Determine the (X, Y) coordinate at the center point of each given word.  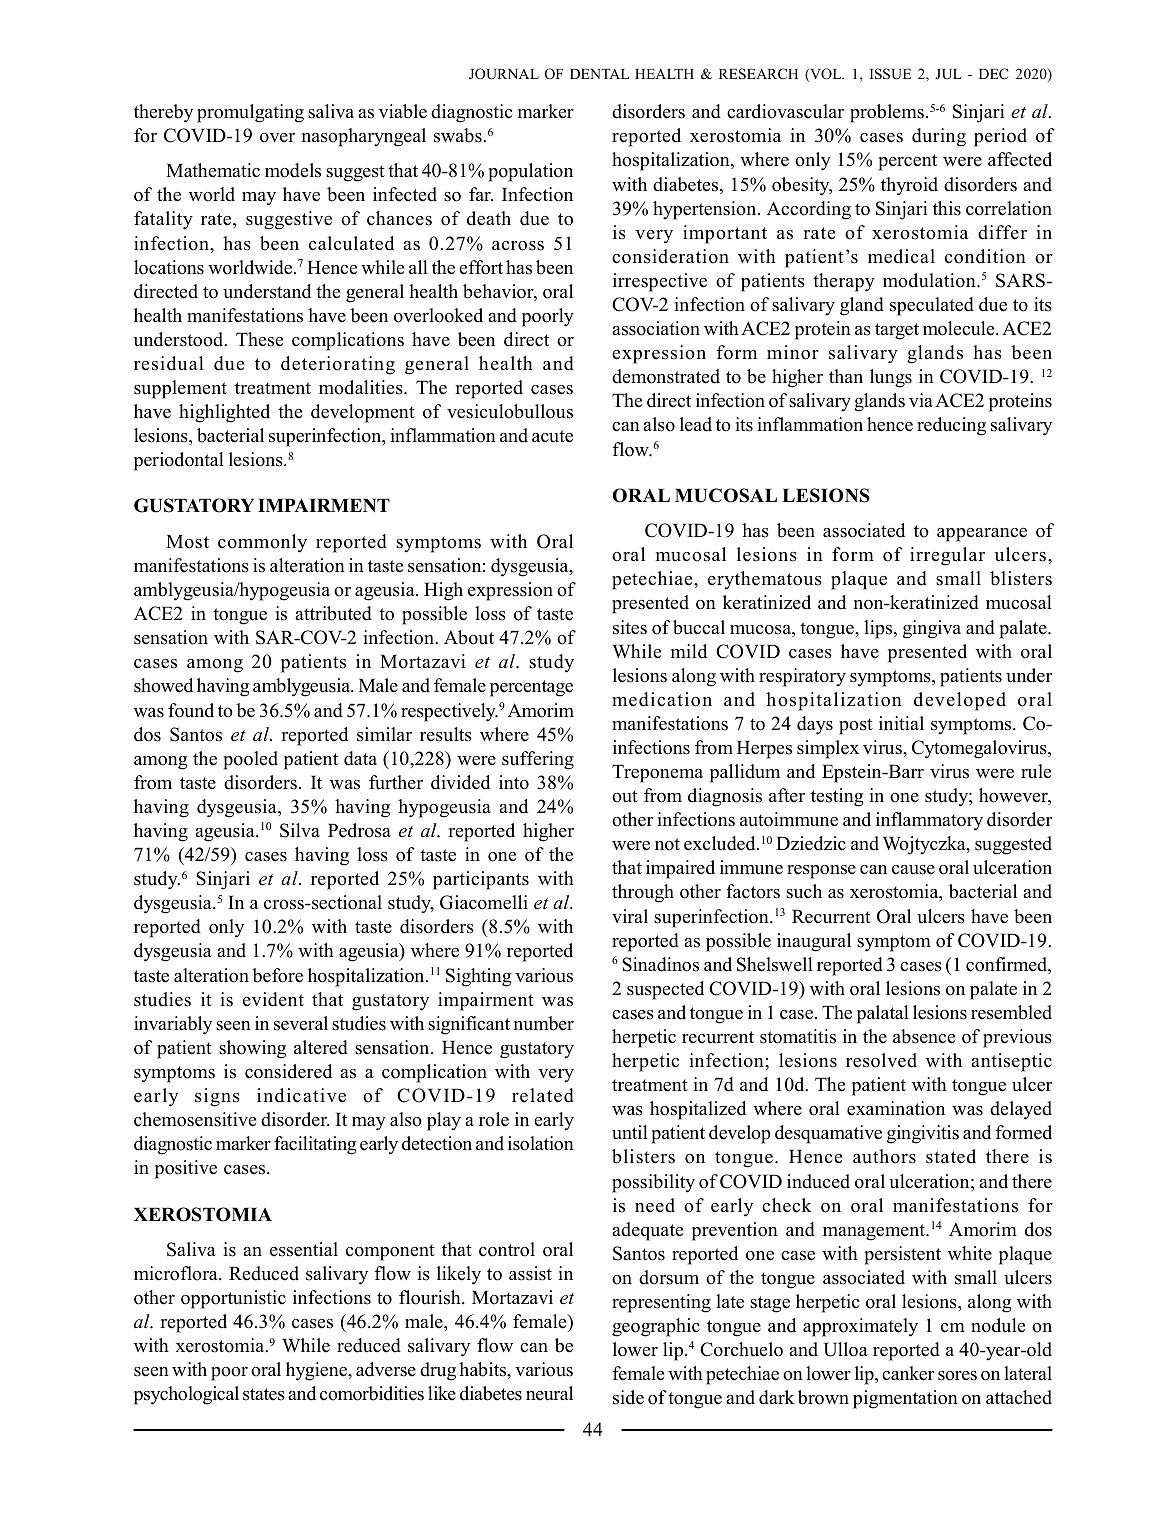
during (939, 137)
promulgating (250, 113)
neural (549, 1393)
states (264, 1394)
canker (908, 1373)
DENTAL (599, 74)
